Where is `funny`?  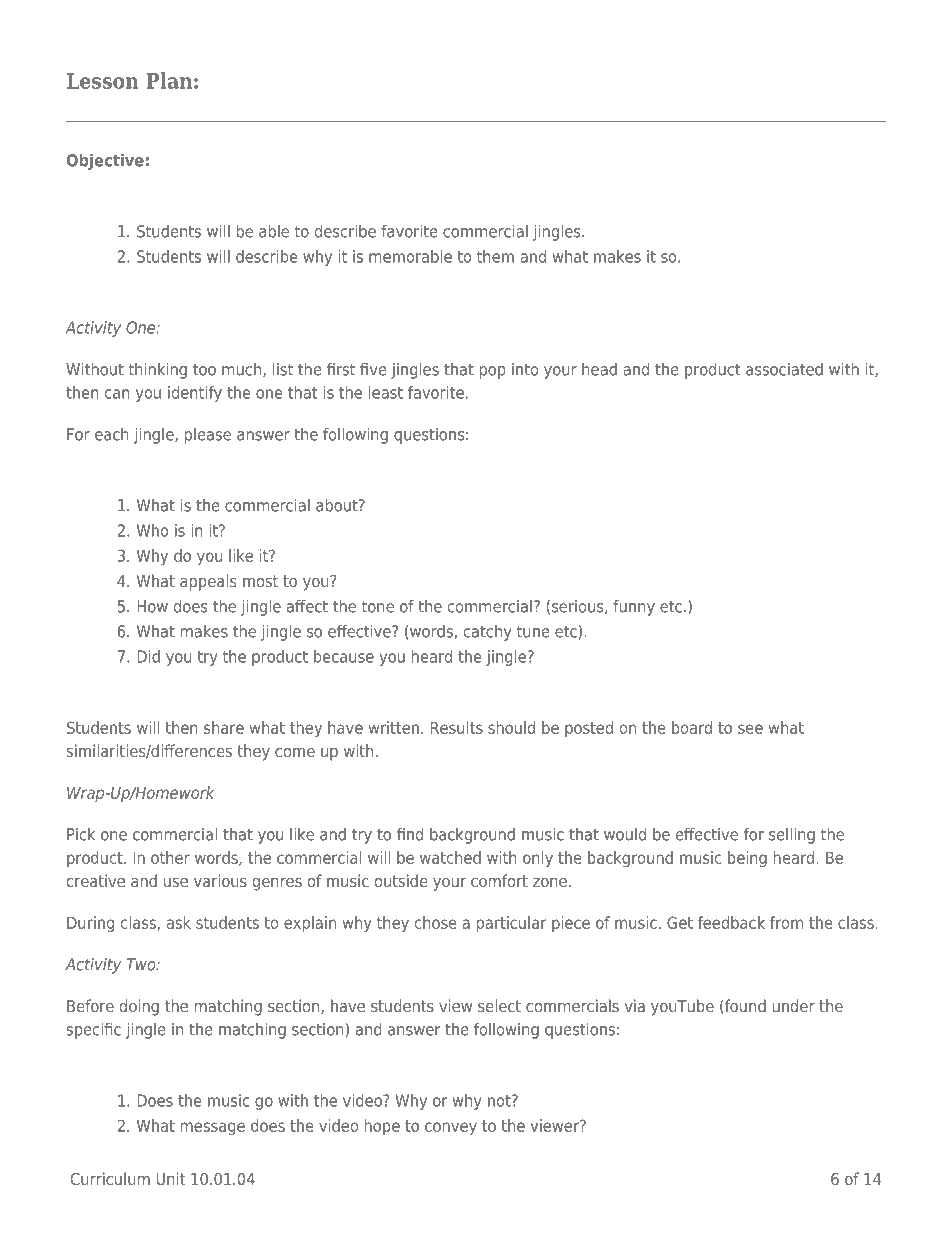 funny is located at coordinates (634, 608).
